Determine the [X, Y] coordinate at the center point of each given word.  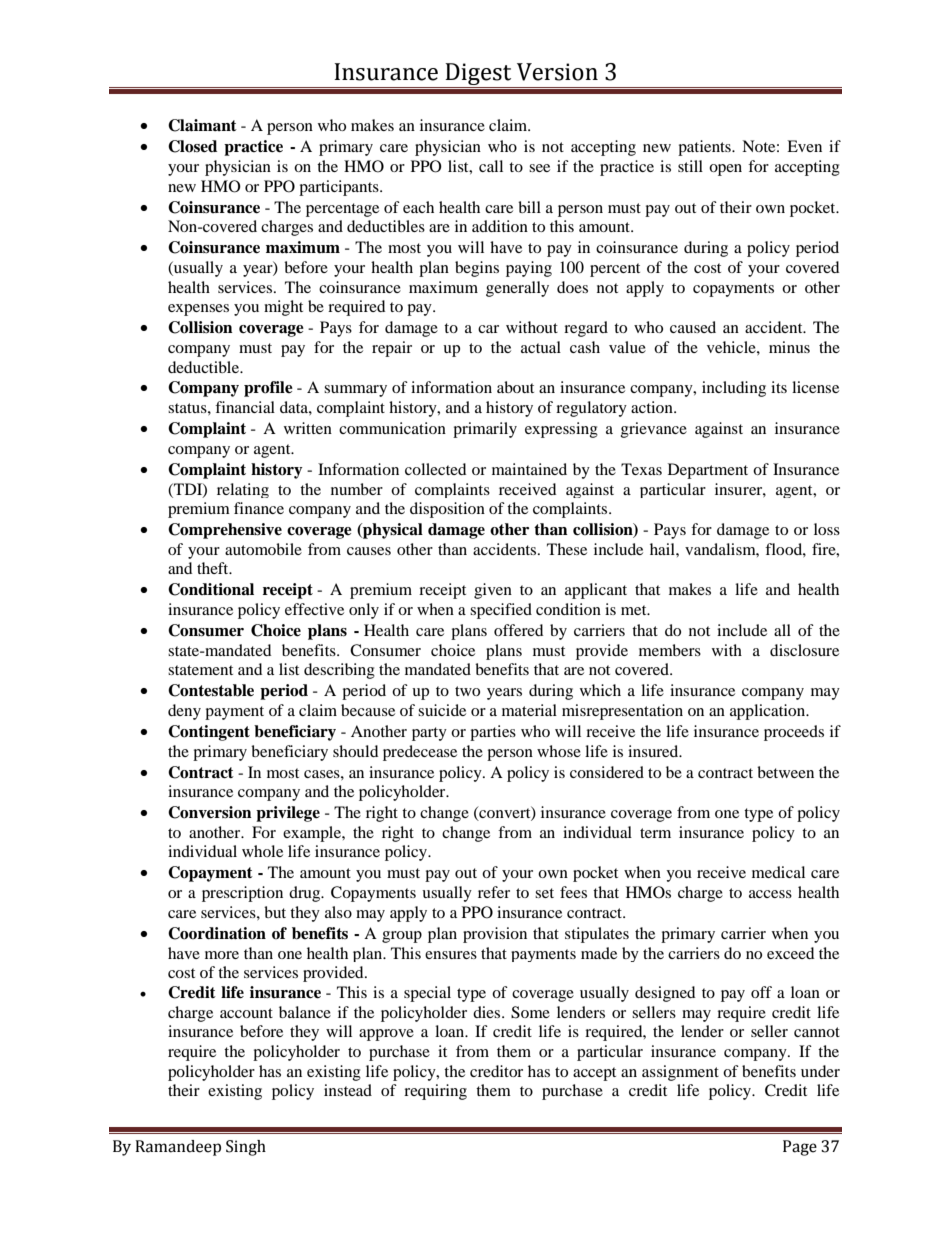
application [769, 712]
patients [705, 148]
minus [789, 347]
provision [495, 935]
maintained [529, 469]
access [770, 894]
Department [708, 471]
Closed [192, 146]
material [529, 710]
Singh [246, 1148]
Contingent [209, 733]
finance [259, 508]
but [275, 912]
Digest [478, 75]
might [283, 308]
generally [517, 289]
